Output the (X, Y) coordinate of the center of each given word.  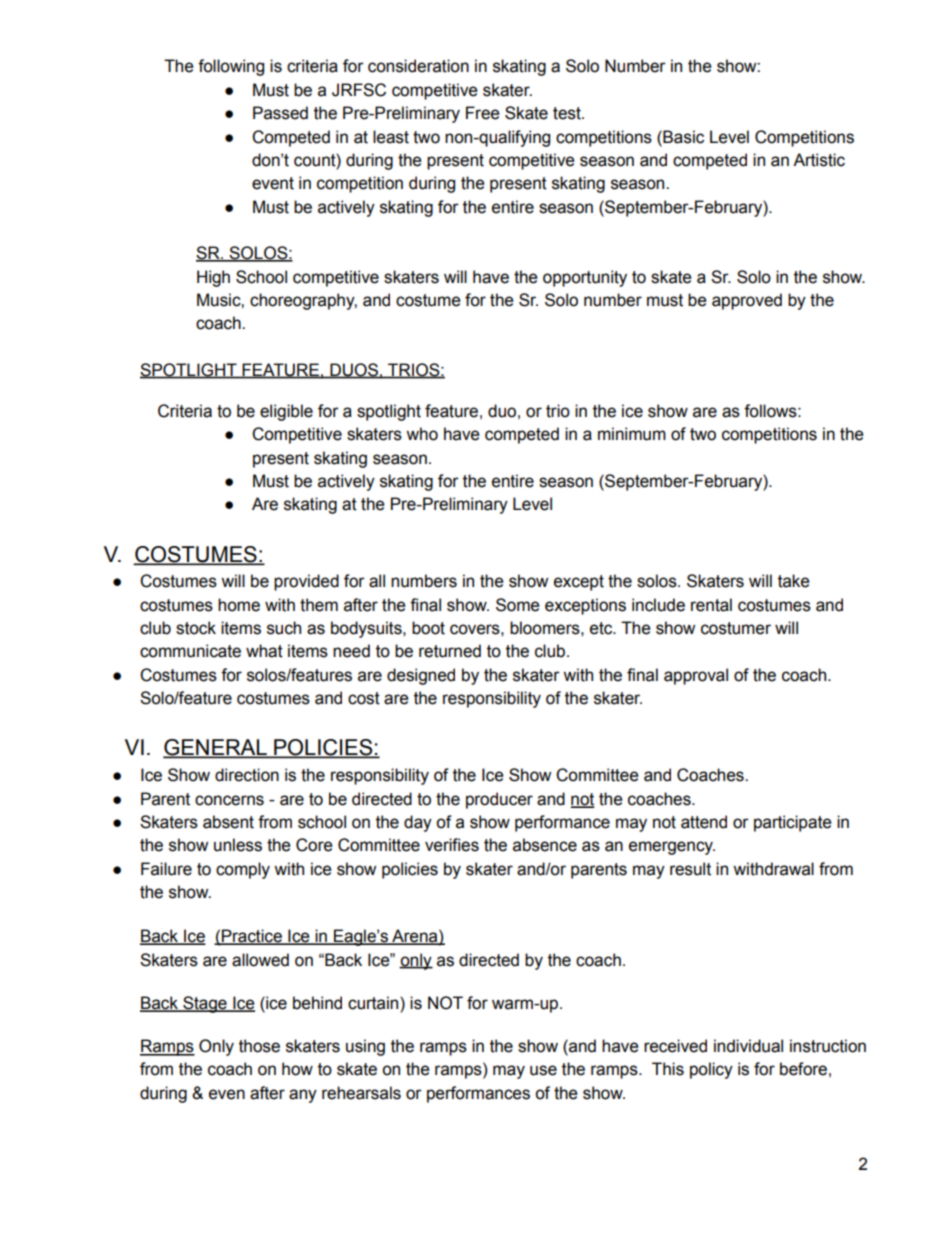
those (259, 1046)
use (543, 1070)
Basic (682, 137)
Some (518, 605)
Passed (280, 113)
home (239, 605)
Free (483, 113)
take (794, 581)
